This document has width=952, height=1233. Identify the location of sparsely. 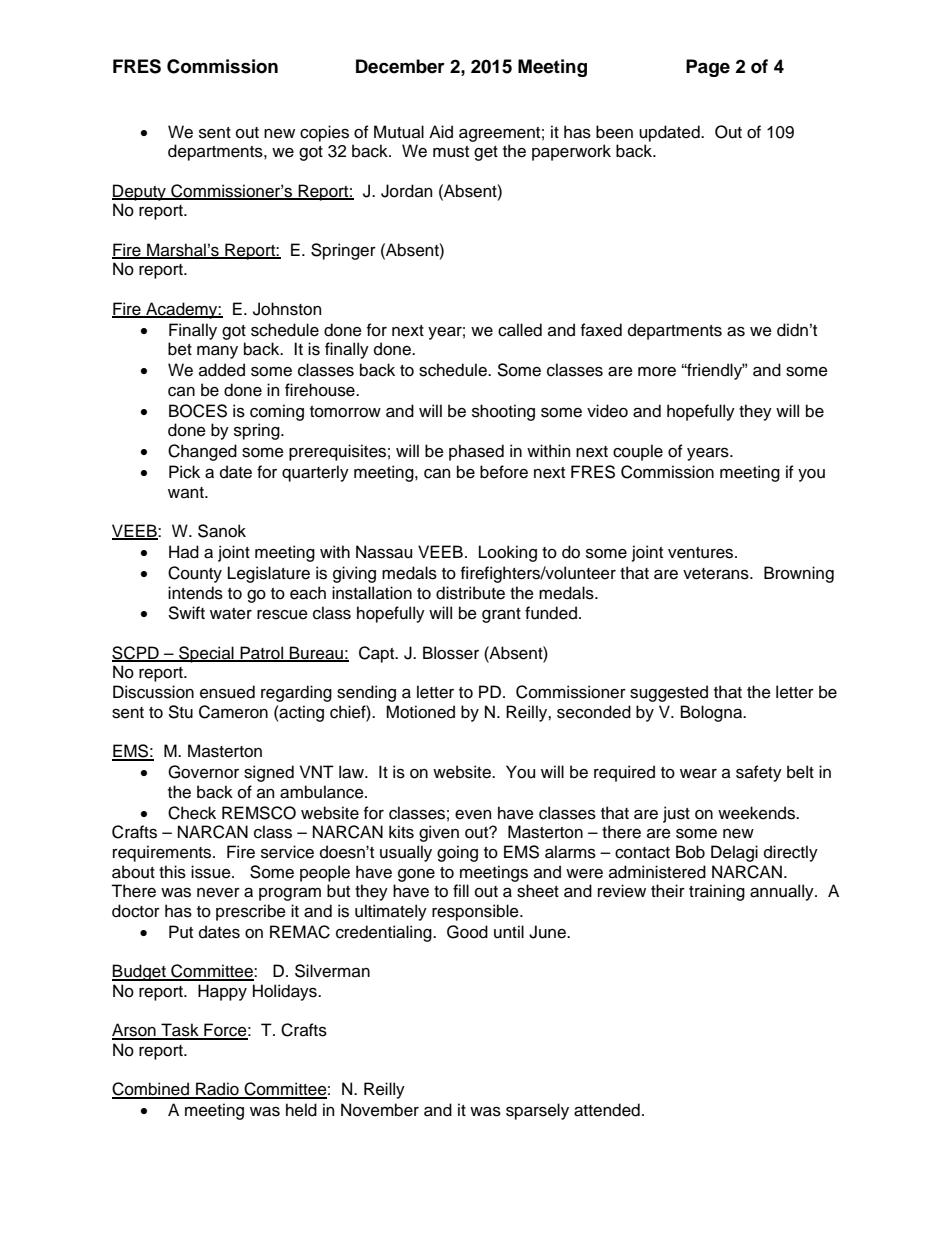
(537, 1111).
